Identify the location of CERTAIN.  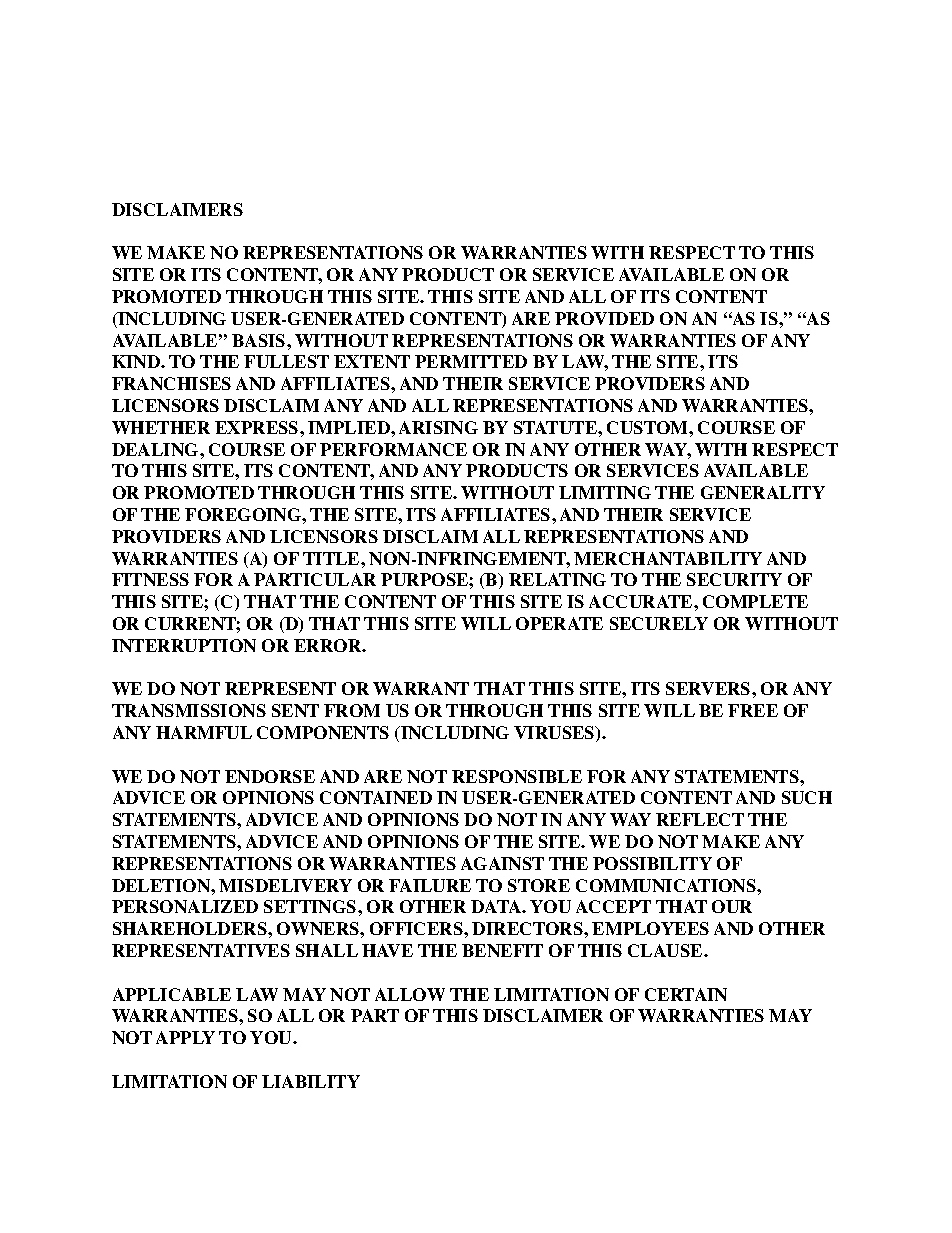
(686, 994).
